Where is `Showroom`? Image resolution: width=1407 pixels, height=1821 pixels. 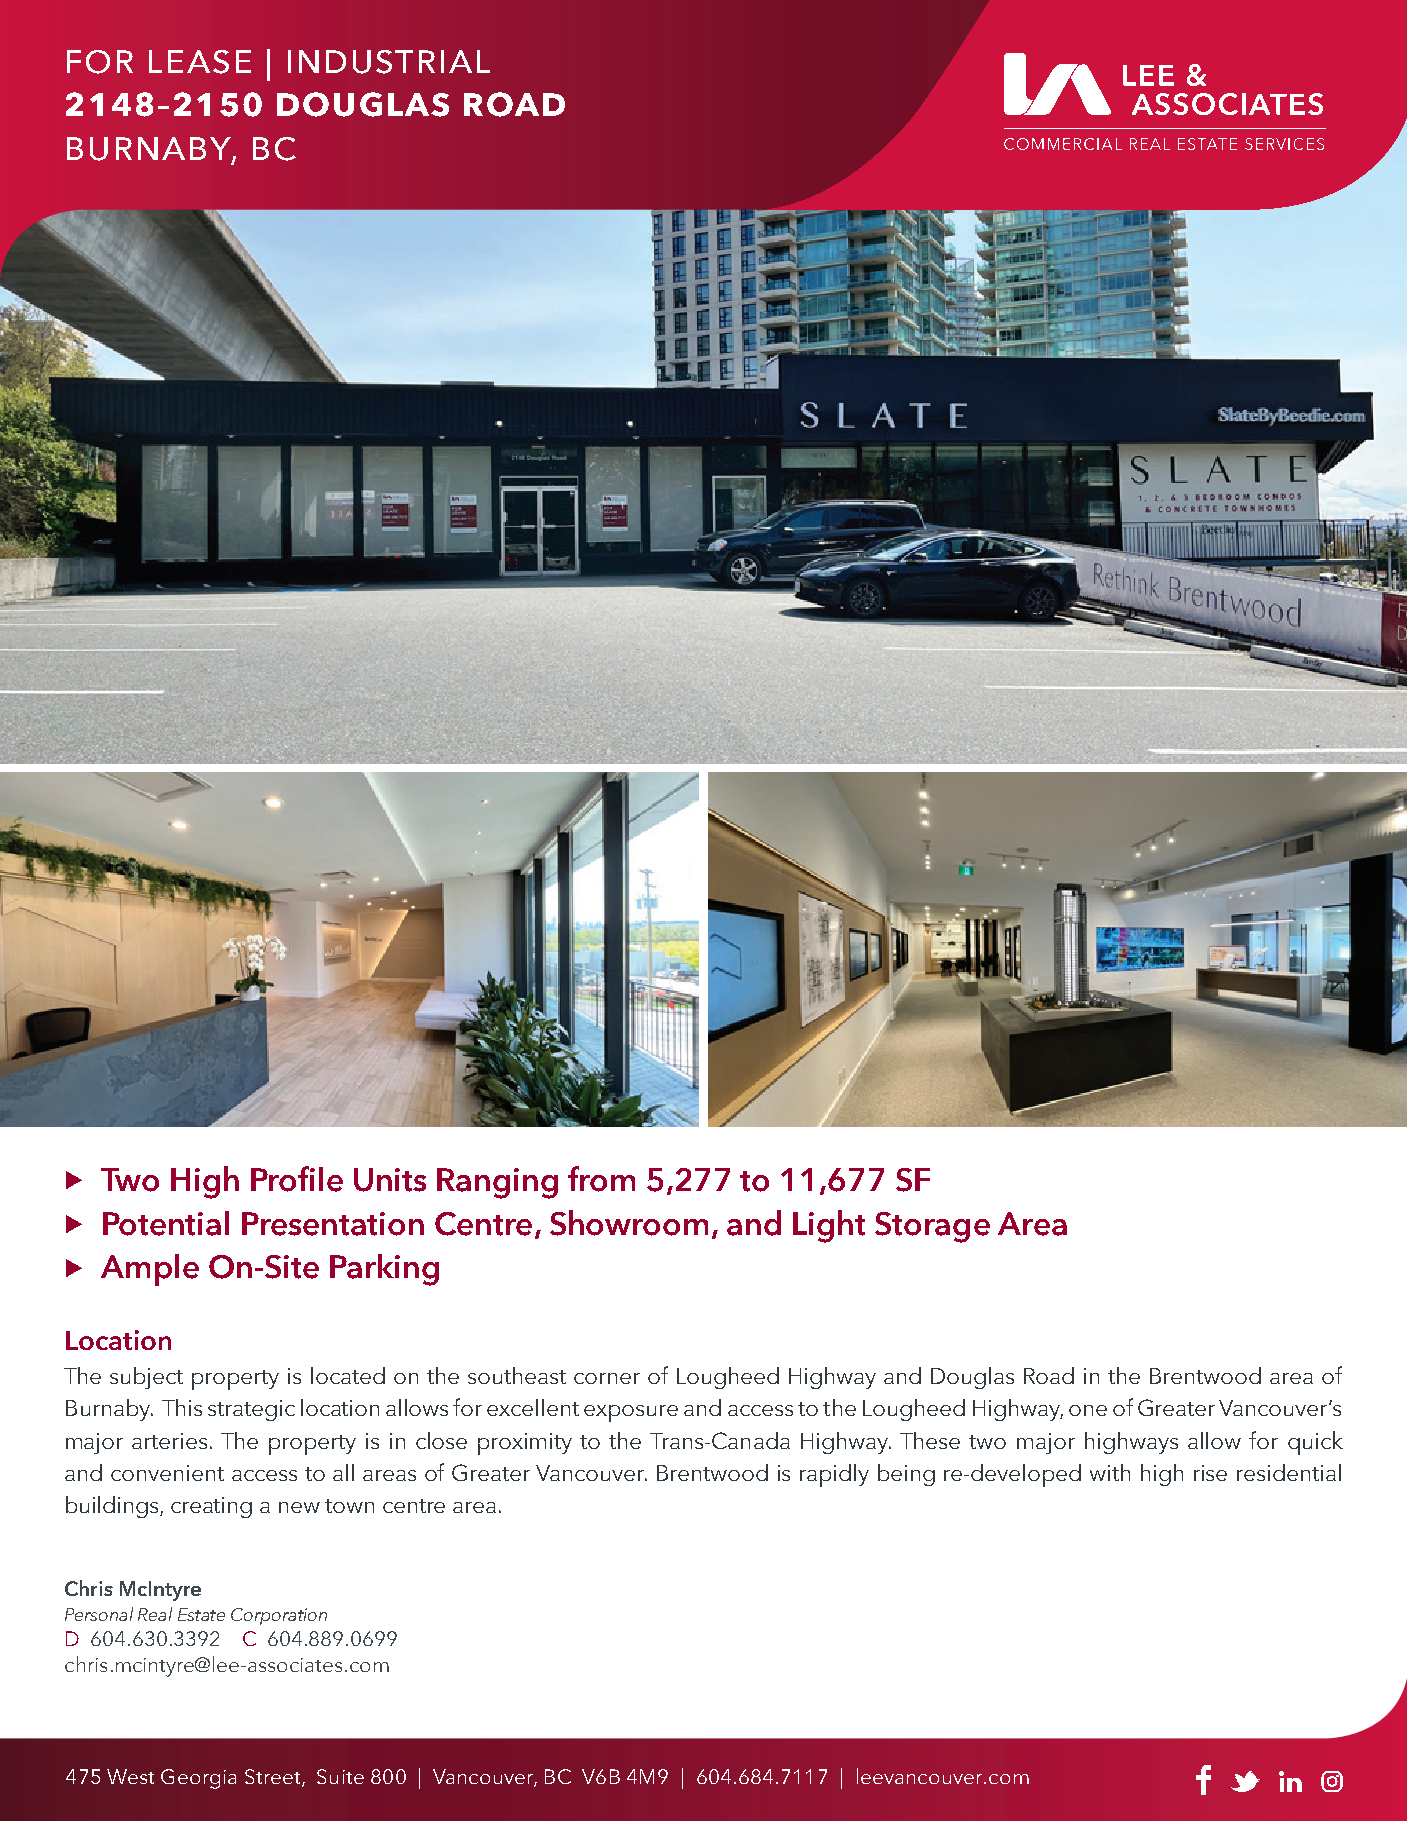 Showroom is located at coordinates (629, 1223).
